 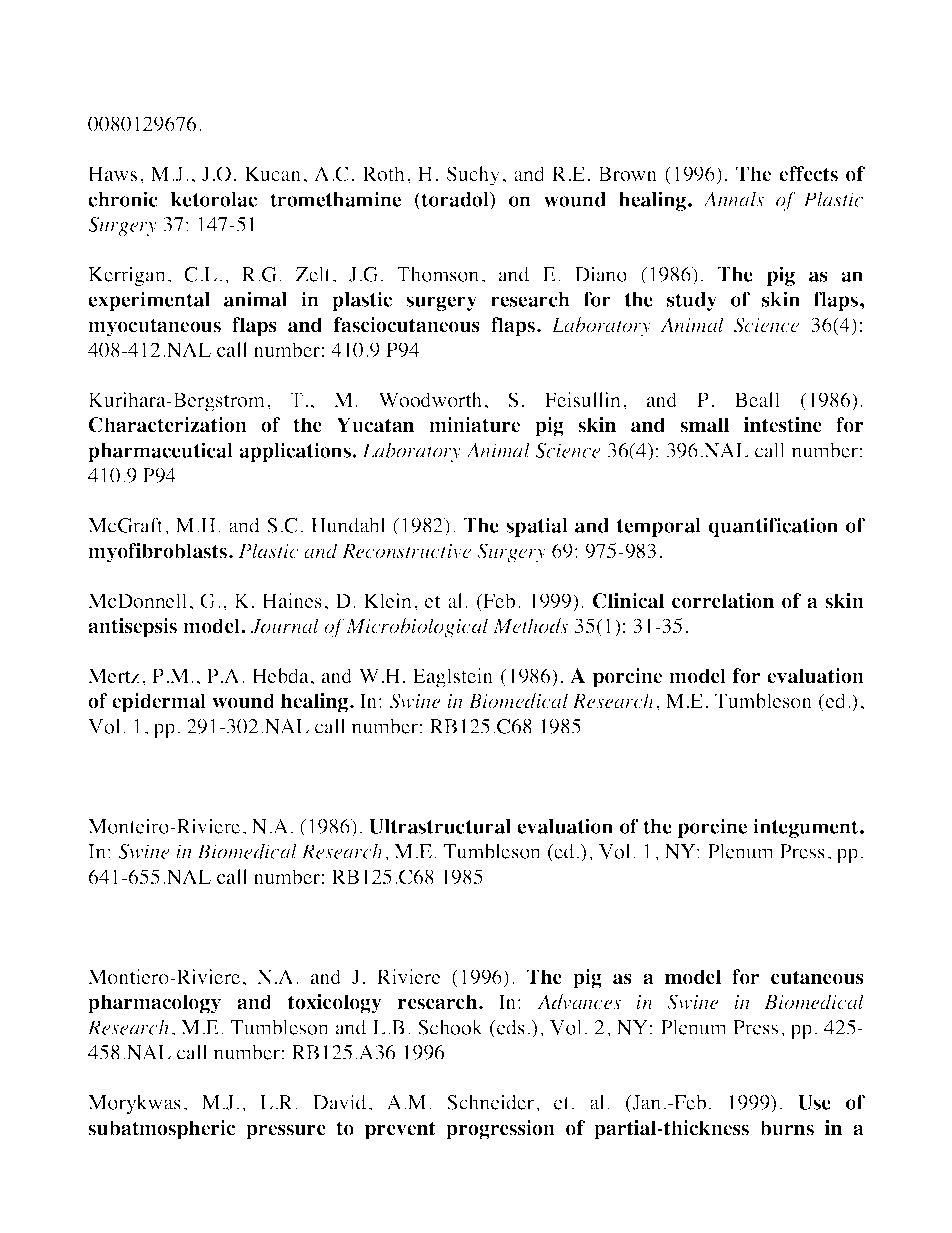 I want to click on Microbiological, so click(x=417, y=628).
